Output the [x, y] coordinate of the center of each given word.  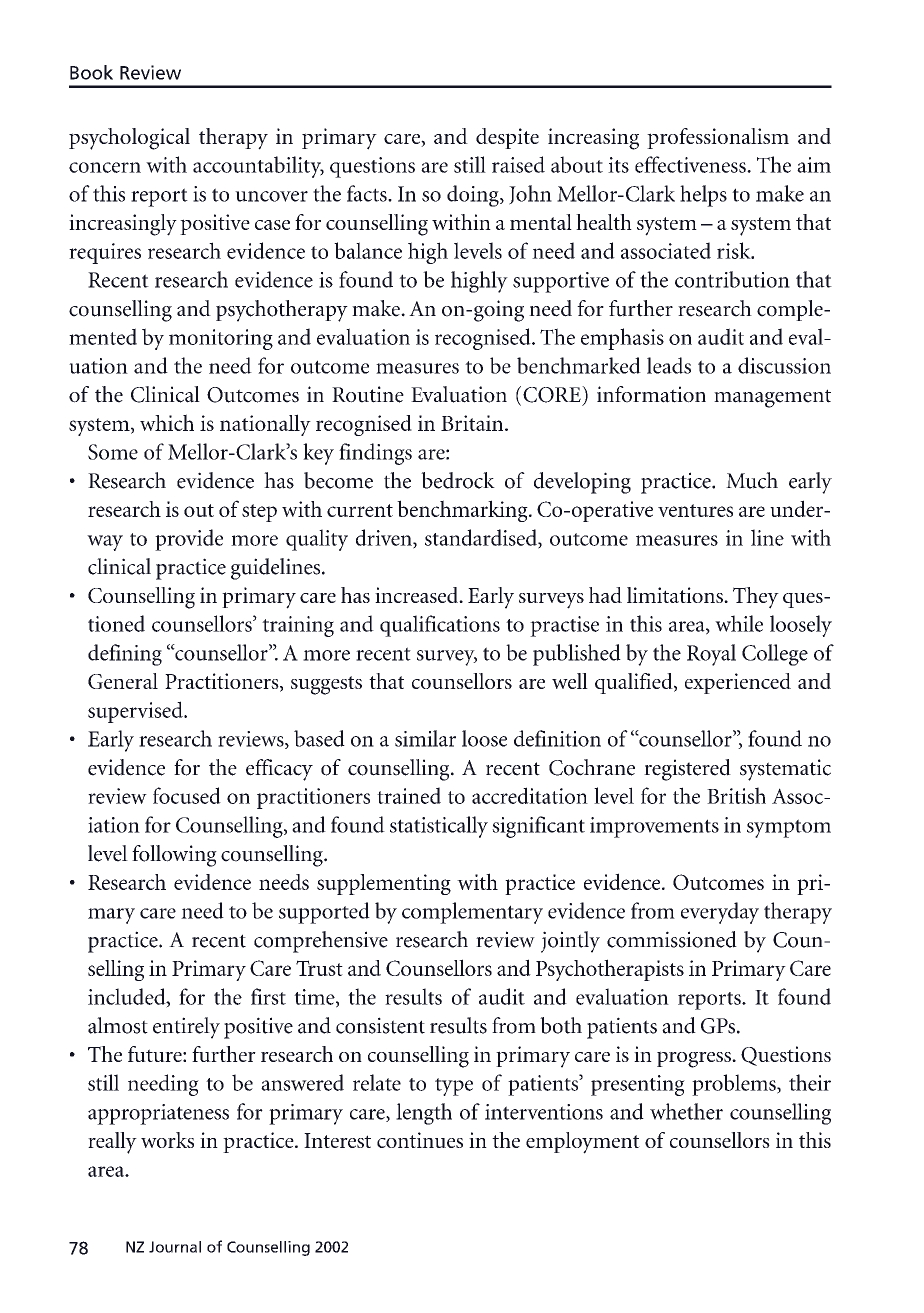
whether [686, 1111]
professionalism [718, 138]
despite [507, 138]
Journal [175, 1247]
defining [125, 655]
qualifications [440, 626]
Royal [711, 655]
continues [420, 1140]
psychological [129, 139]
